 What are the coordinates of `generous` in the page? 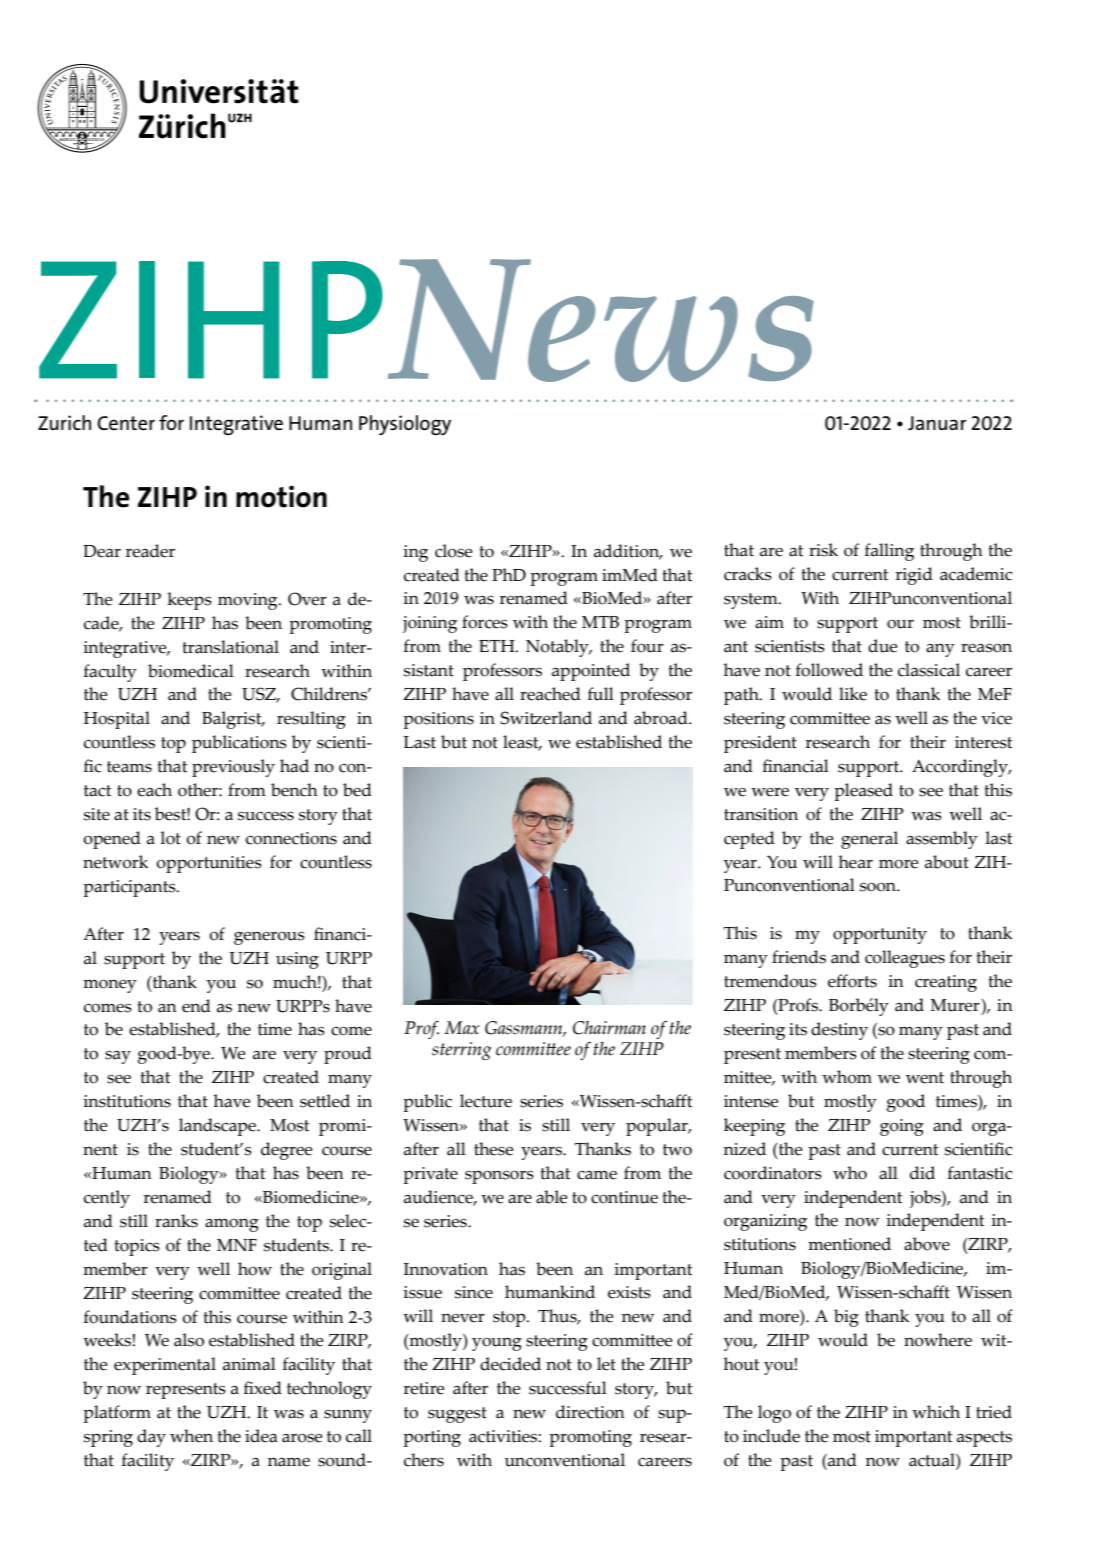 It's located at (269, 938).
